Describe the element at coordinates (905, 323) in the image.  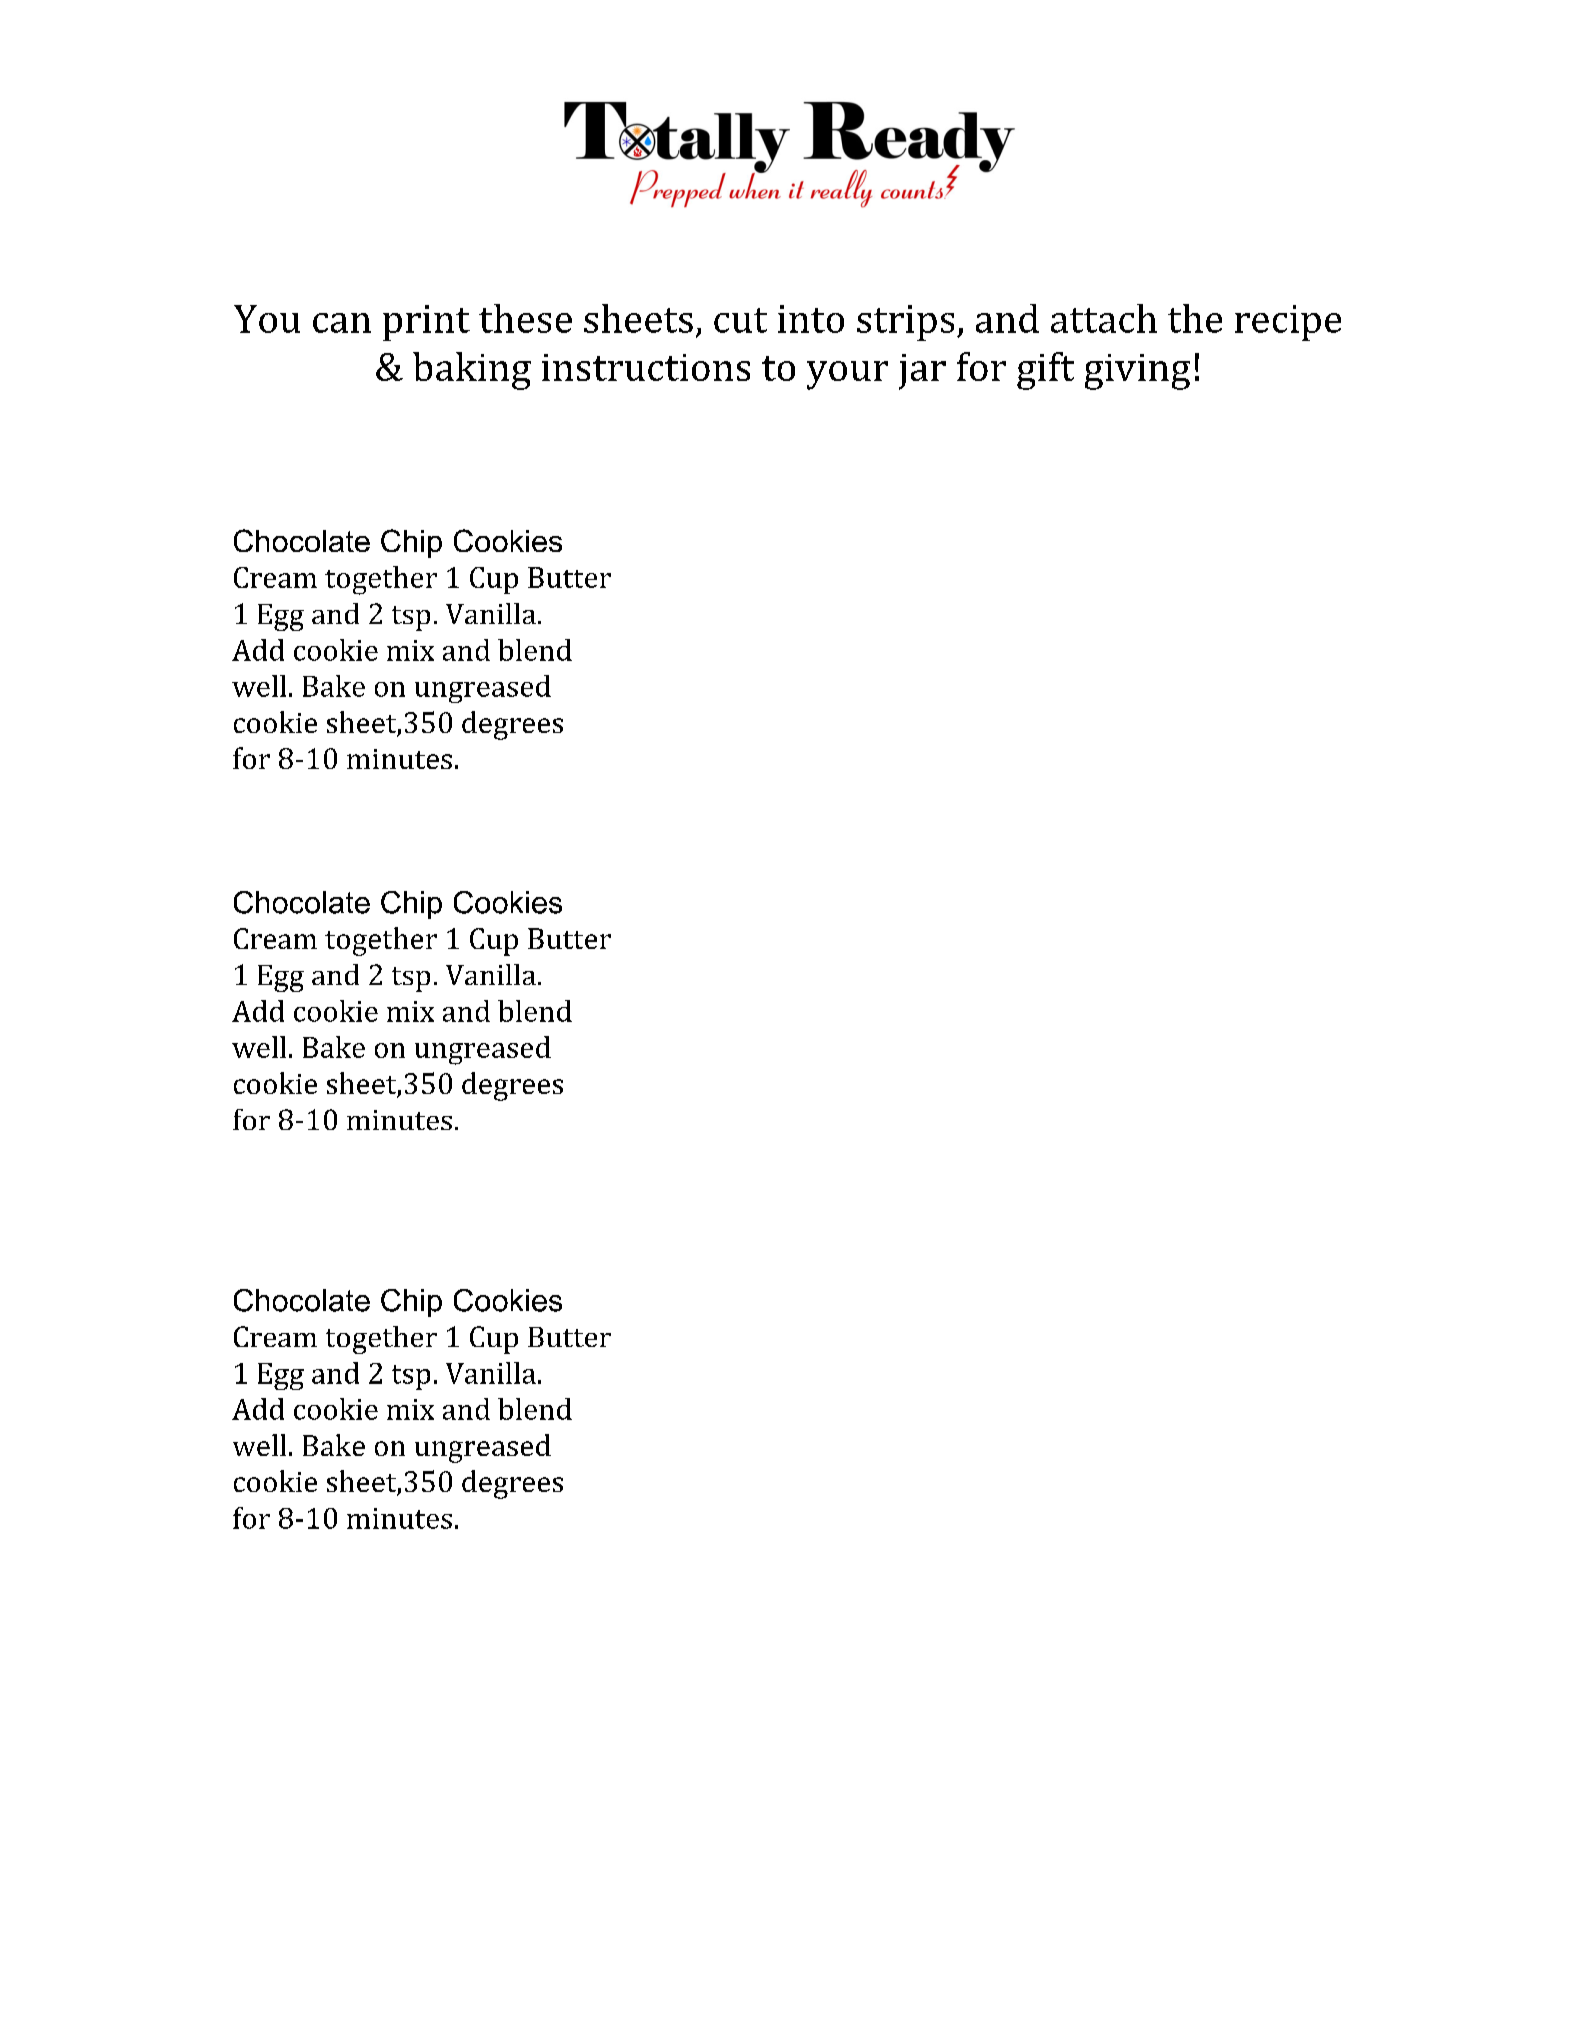
I see `strips` at that location.
